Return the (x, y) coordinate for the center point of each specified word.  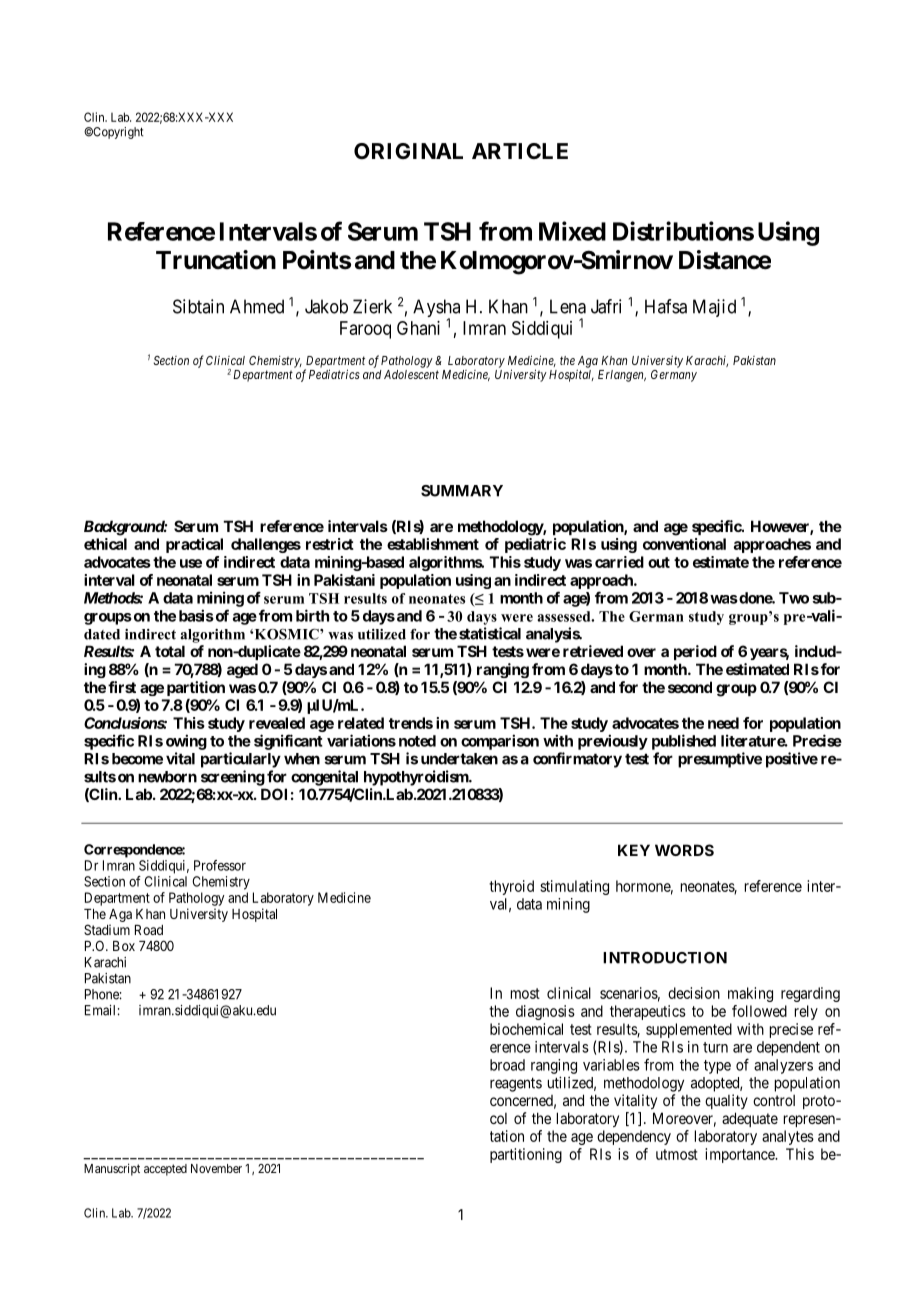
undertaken (459, 759)
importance (740, 1155)
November (216, 1168)
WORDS (684, 850)
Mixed (572, 231)
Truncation (216, 260)
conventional (684, 544)
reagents (516, 1084)
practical (194, 545)
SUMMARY (462, 491)
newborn (167, 777)
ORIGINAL (408, 151)
